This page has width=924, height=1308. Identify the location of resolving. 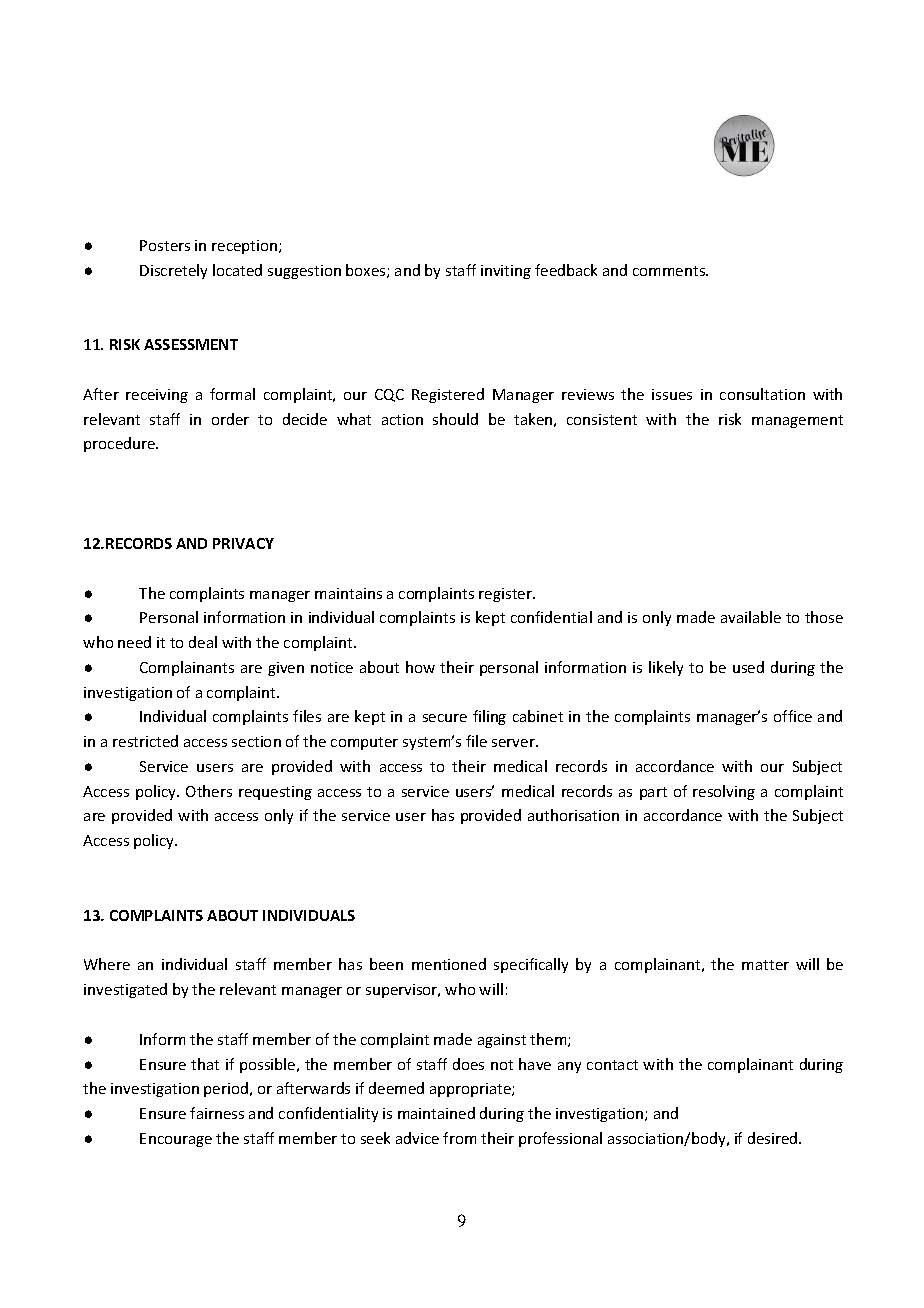
(724, 792).
